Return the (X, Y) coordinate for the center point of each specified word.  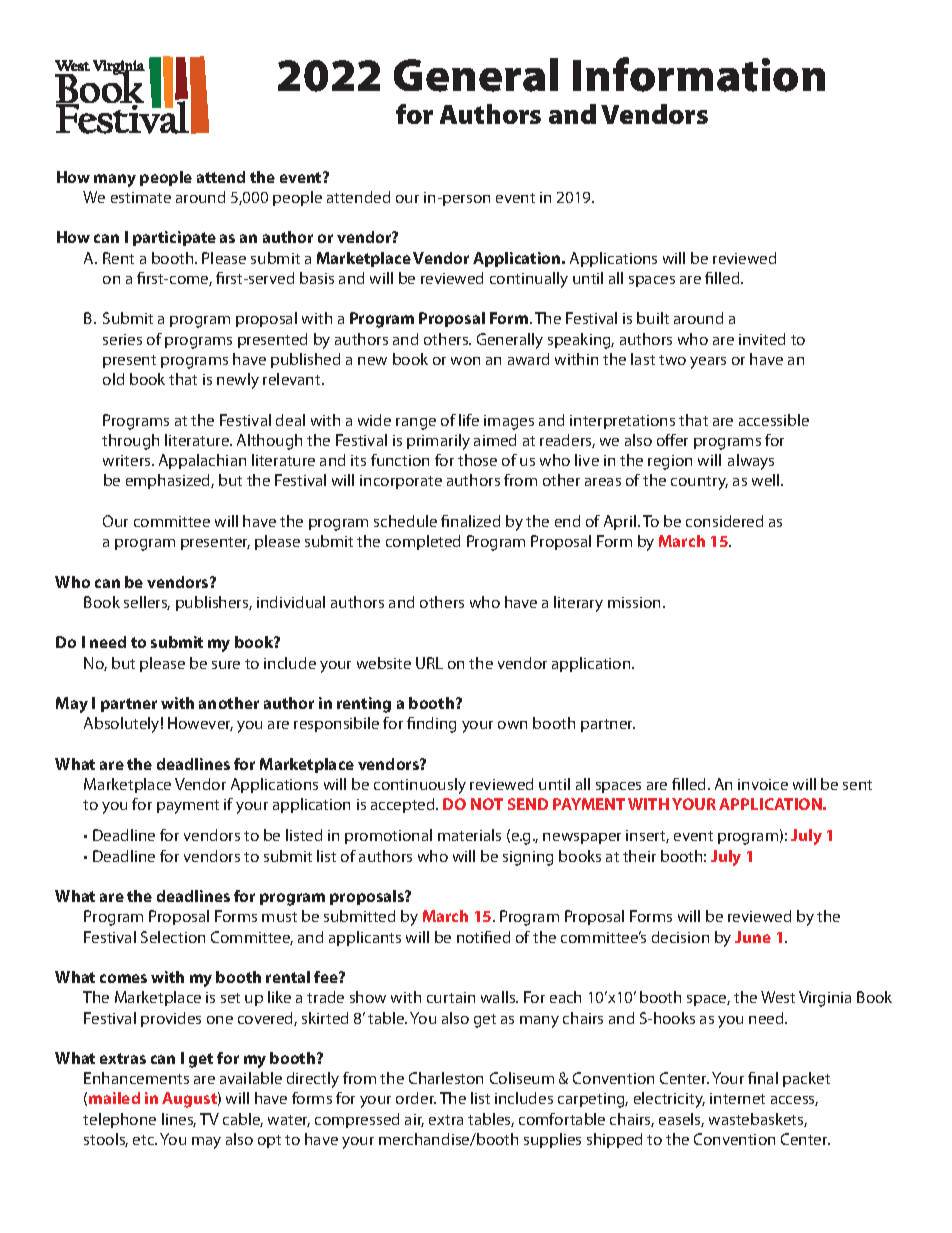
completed (423, 542)
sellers (147, 603)
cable (243, 1120)
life (469, 420)
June (753, 937)
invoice (763, 784)
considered (724, 521)
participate (174, 238)
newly (238, 381)
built (653, 318)
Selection (173, 937)
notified (483, 937)
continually (529, 280)
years (708, 363)
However (200, 724)
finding (431, 725)
